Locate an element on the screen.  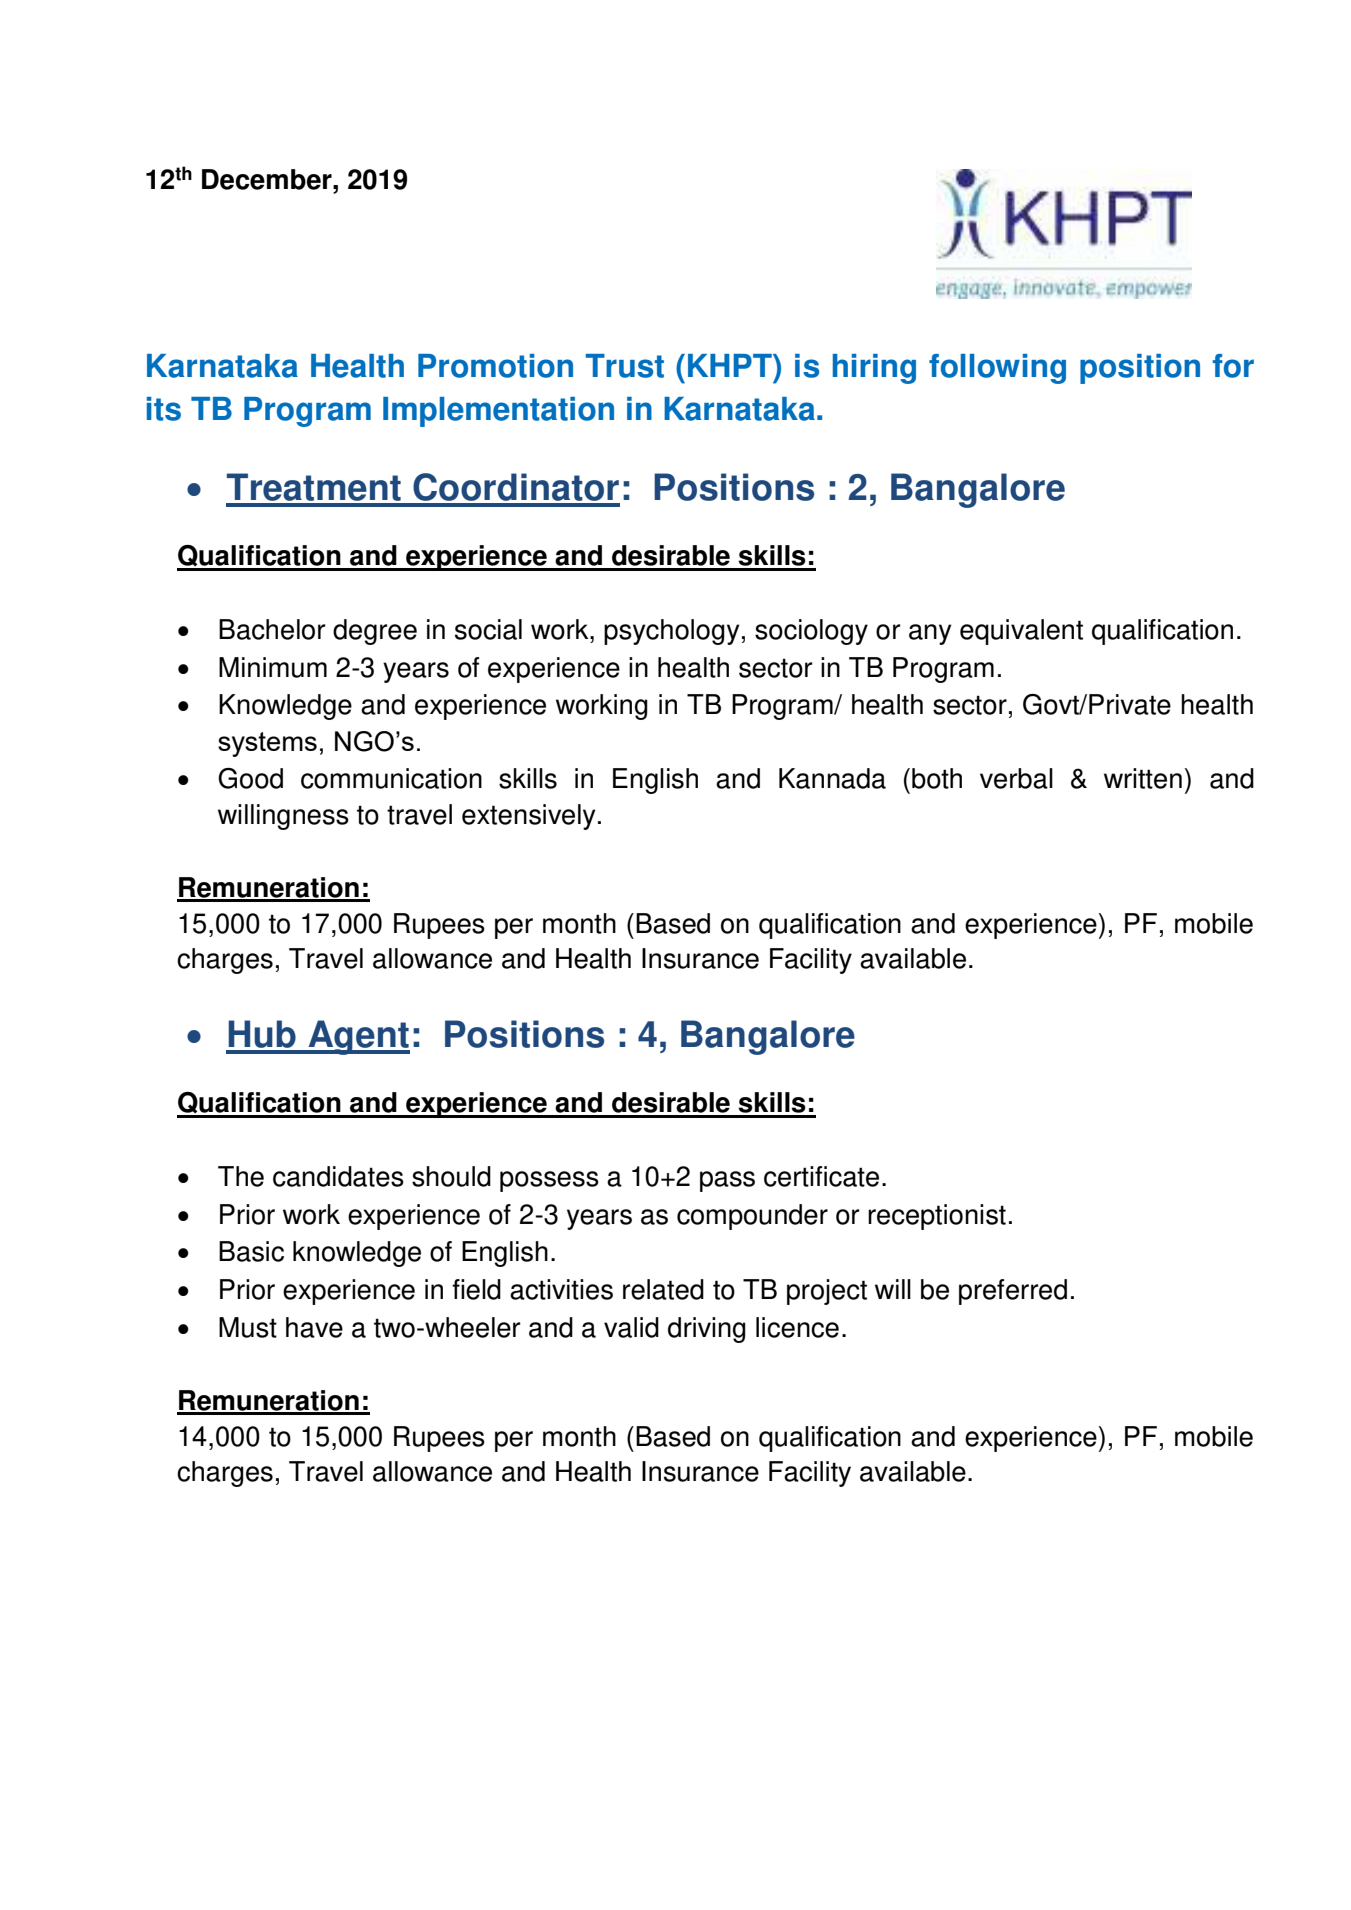
Trust is located at coordinates (625, 366).
